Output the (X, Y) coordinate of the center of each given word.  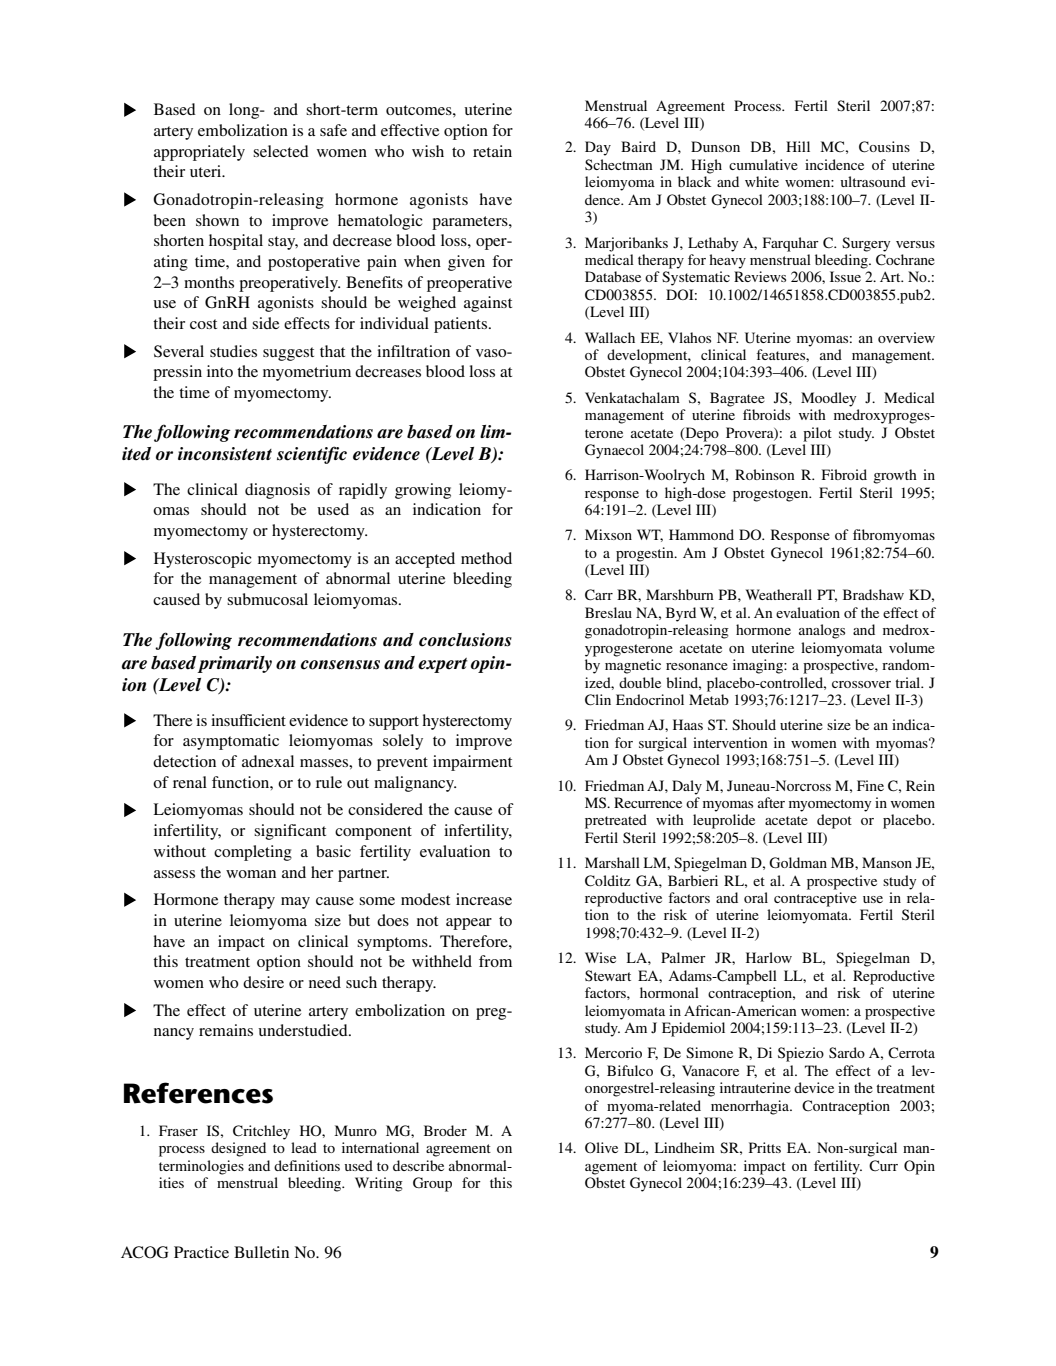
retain (492, 151)
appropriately (199, 153)
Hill (798, 146)
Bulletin (261, 1252)
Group (432, 1184)
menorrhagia (751, 1107)
